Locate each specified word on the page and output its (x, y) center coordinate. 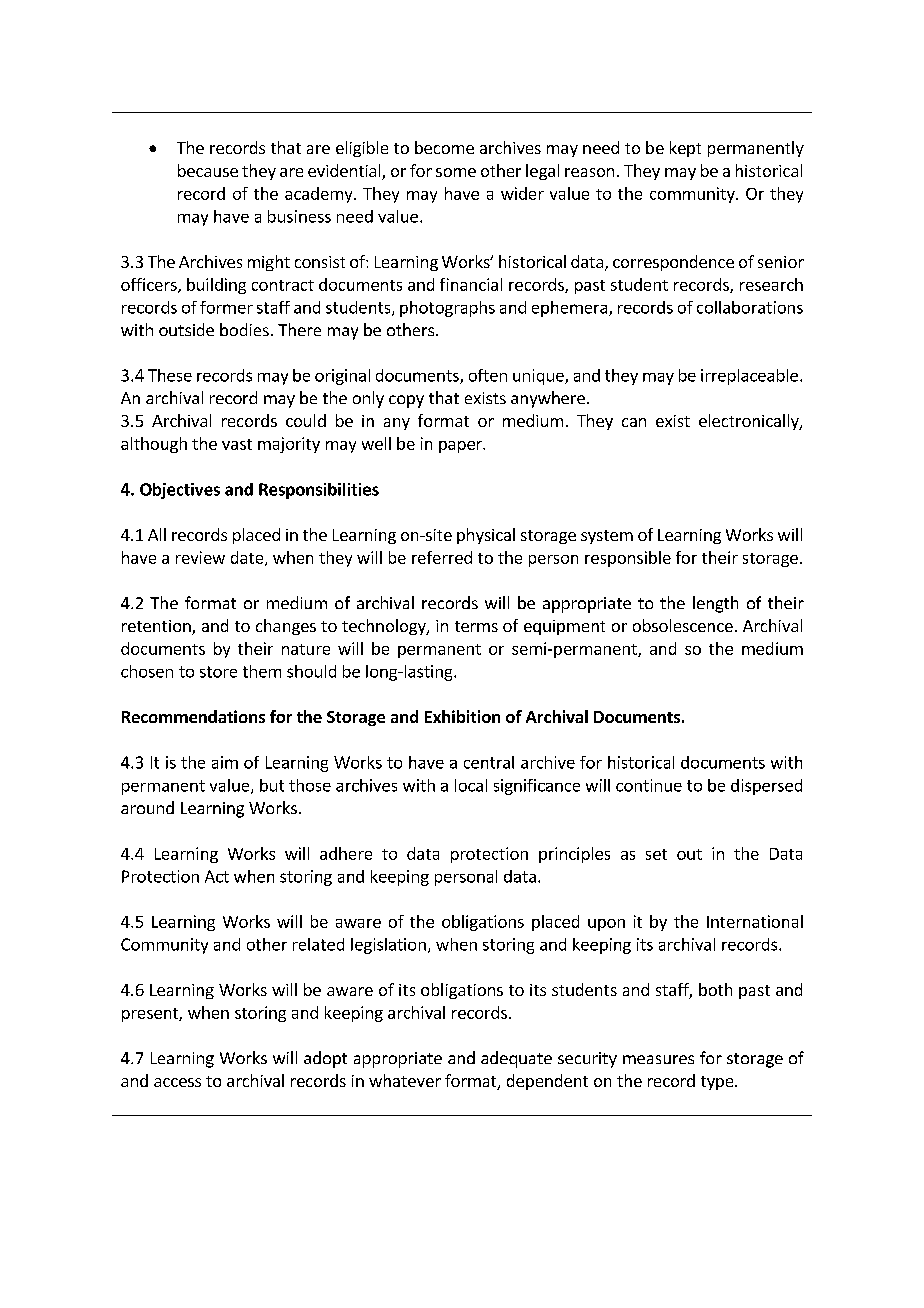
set (656, 854)
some (456, 172)
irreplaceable (749, 377)
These (170, 375)
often (488, 375)
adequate (516, 1059)
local (471, 785)
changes (286, 627)
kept (685, 149)
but (272, 785)
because (208, 170)
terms (476, 626)
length (715, 604)
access (177, 1082)
